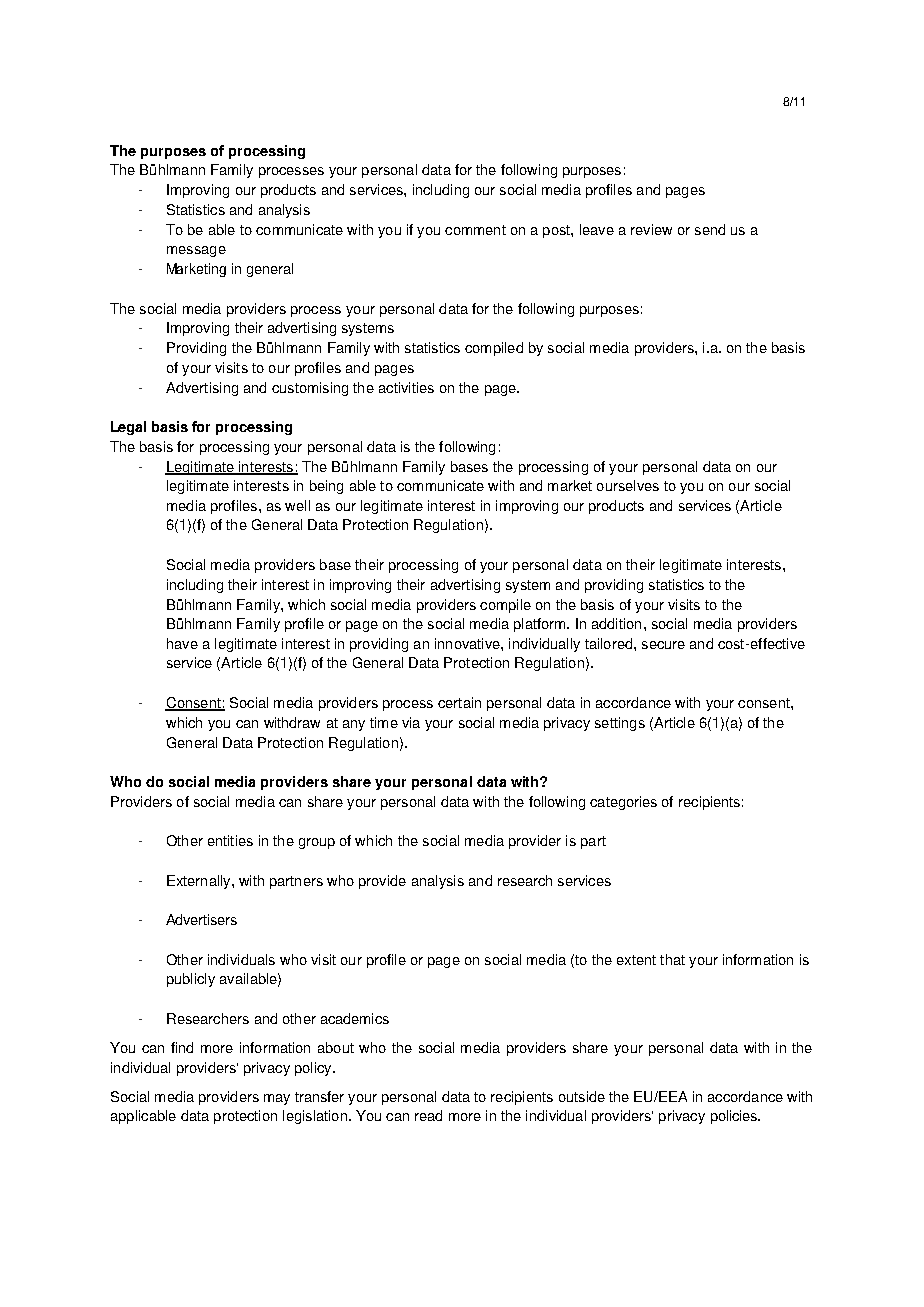 This screenshot has height=1307, width=924. What do you see at coordinates (182, 1047) in the screenshot?
I see `find` at bounding box center [182, 1047].
